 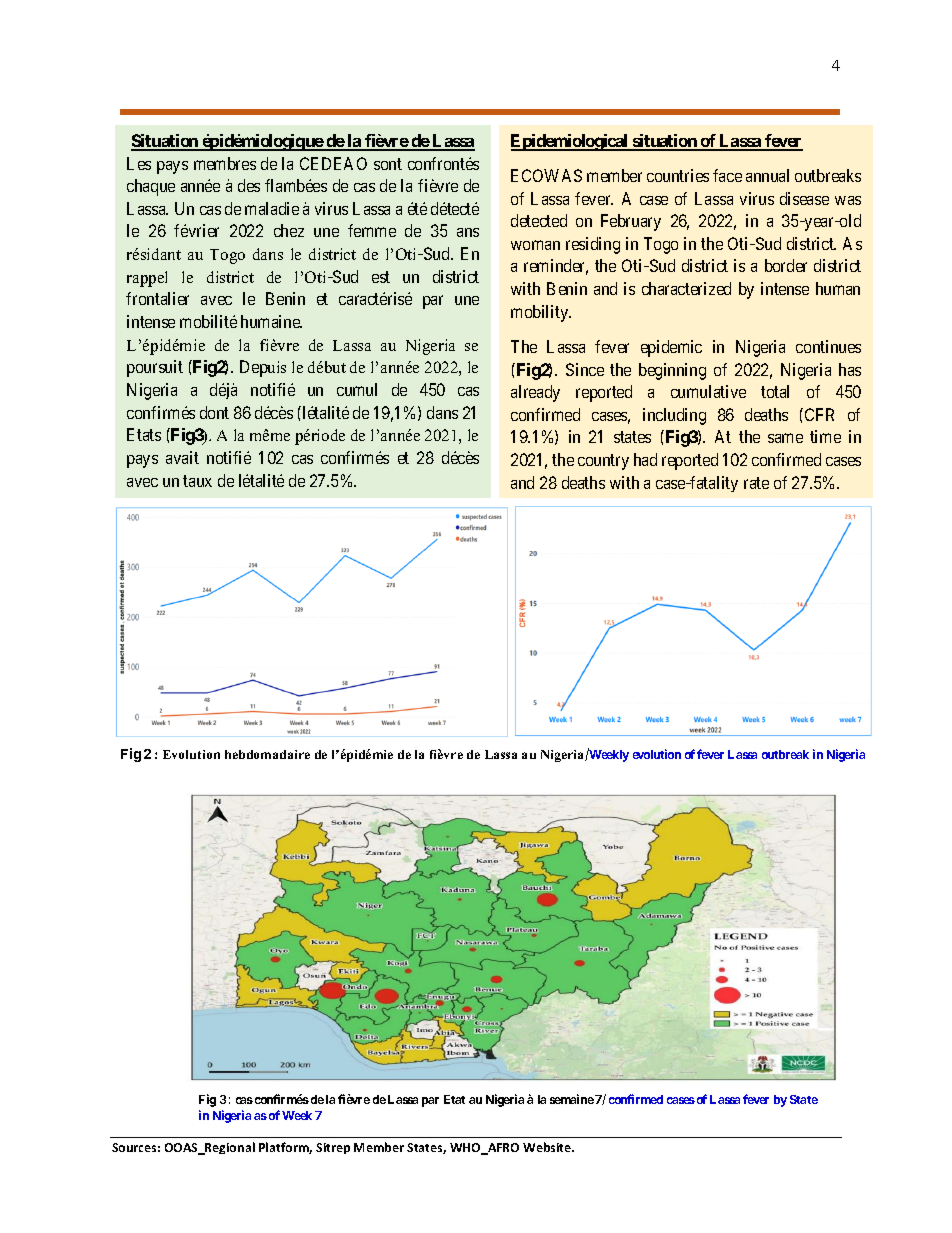 What do you see at coordinates (225, 163) in the document?
I see `membres` at bounding box center [225, 163].
